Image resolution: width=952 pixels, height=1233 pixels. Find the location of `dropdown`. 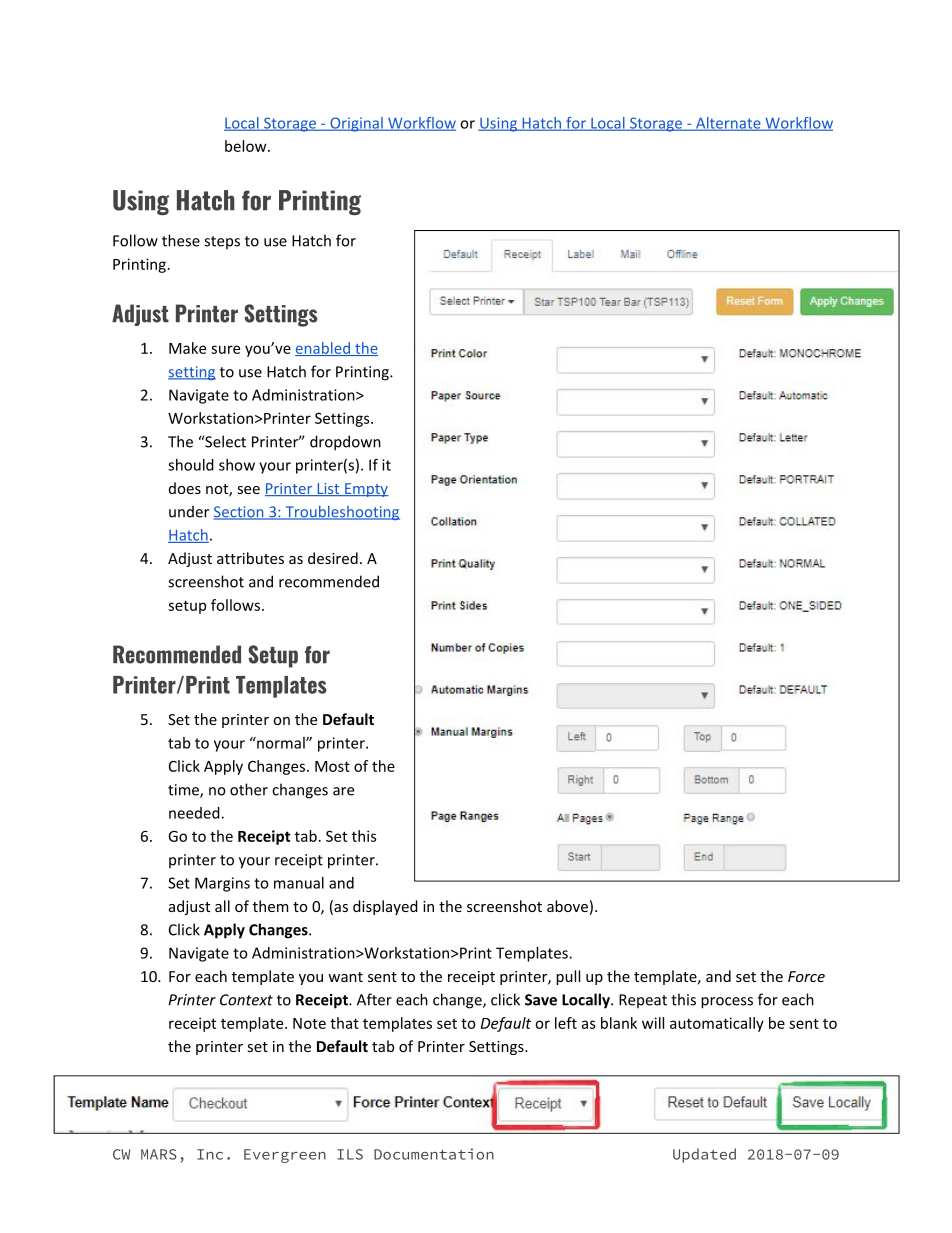

dropdown is located at coordinates (345, 443).
